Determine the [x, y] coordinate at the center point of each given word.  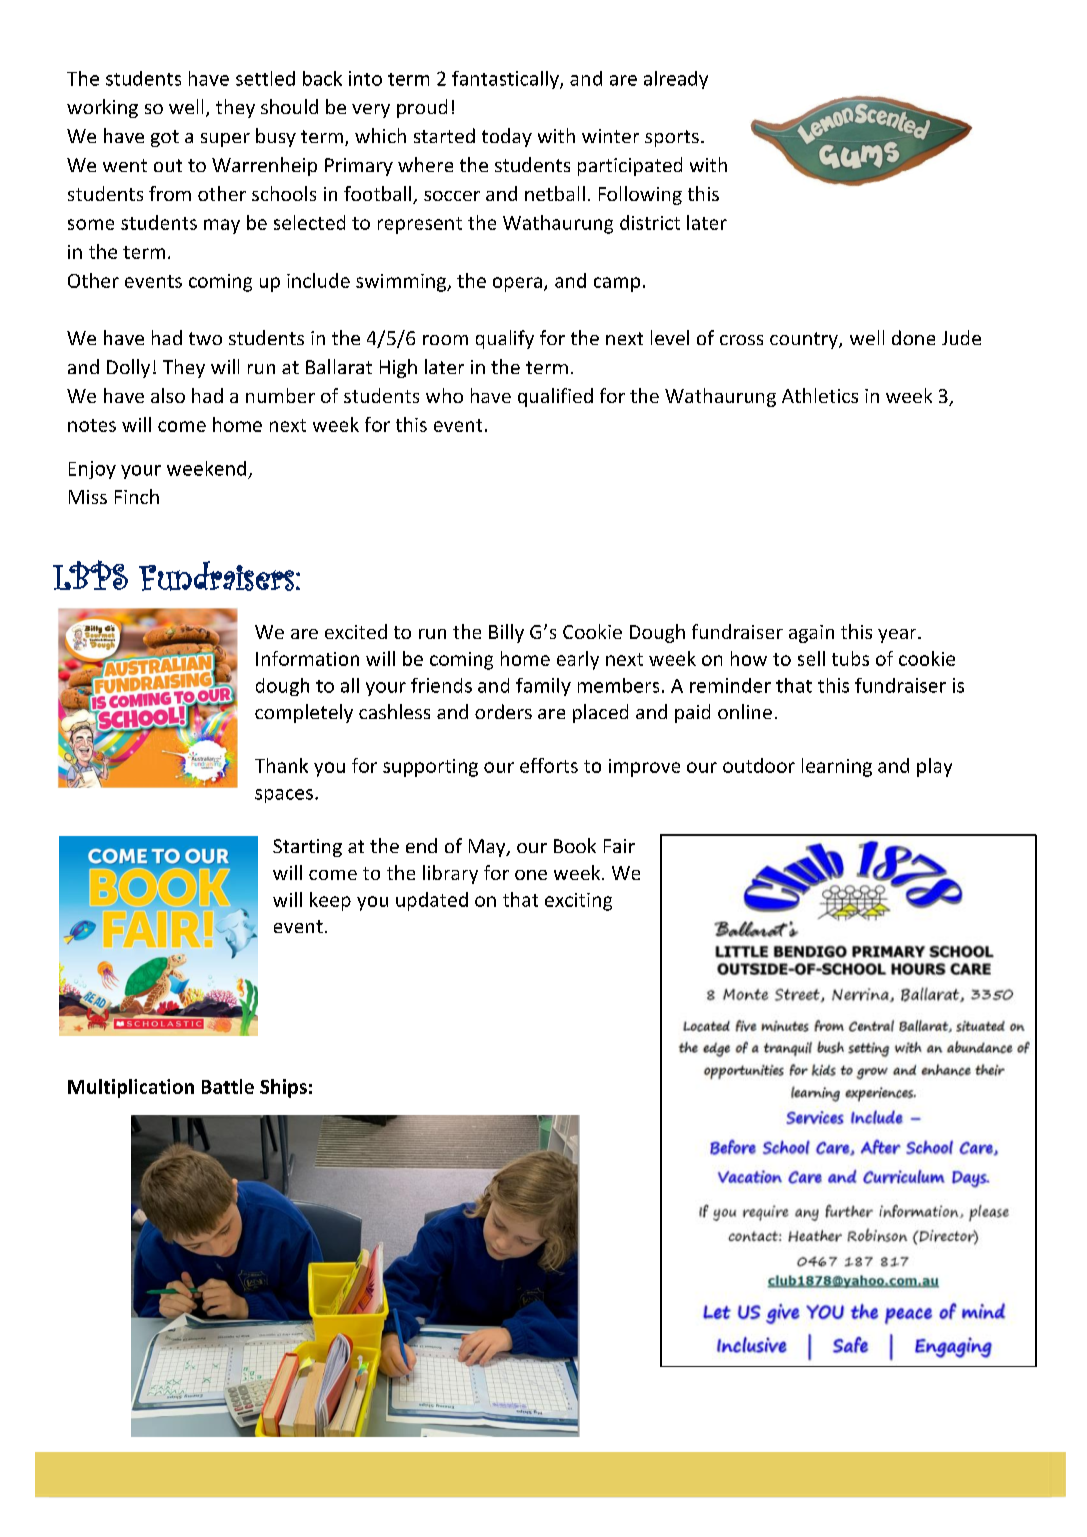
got [165, 138]
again [811, 634]
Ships [283, 1088]
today [507, 137]
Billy [506, 633]
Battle [228, 1086]
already [676, 80]
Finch [137, 496]
